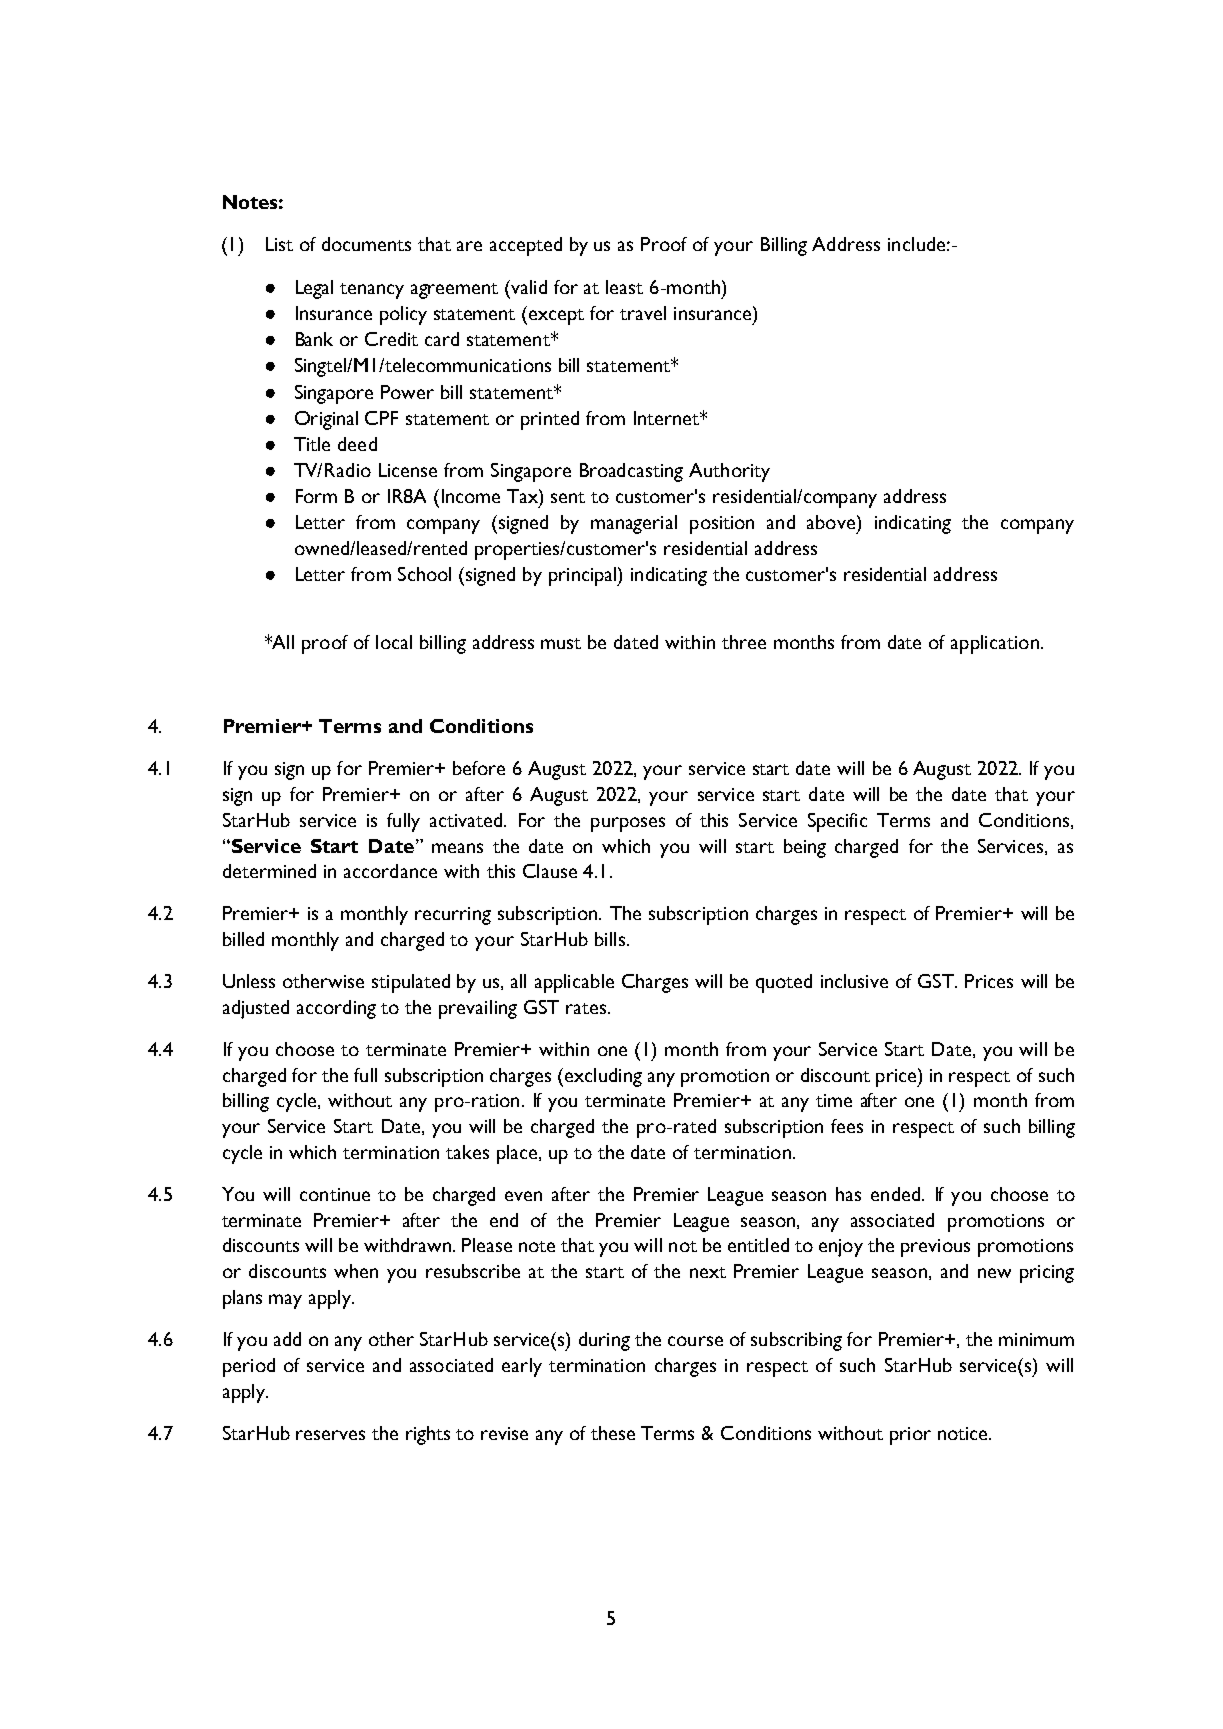 The height and width of the document is (1729, 1223). I want to click on purposes, so click(628, 824).
